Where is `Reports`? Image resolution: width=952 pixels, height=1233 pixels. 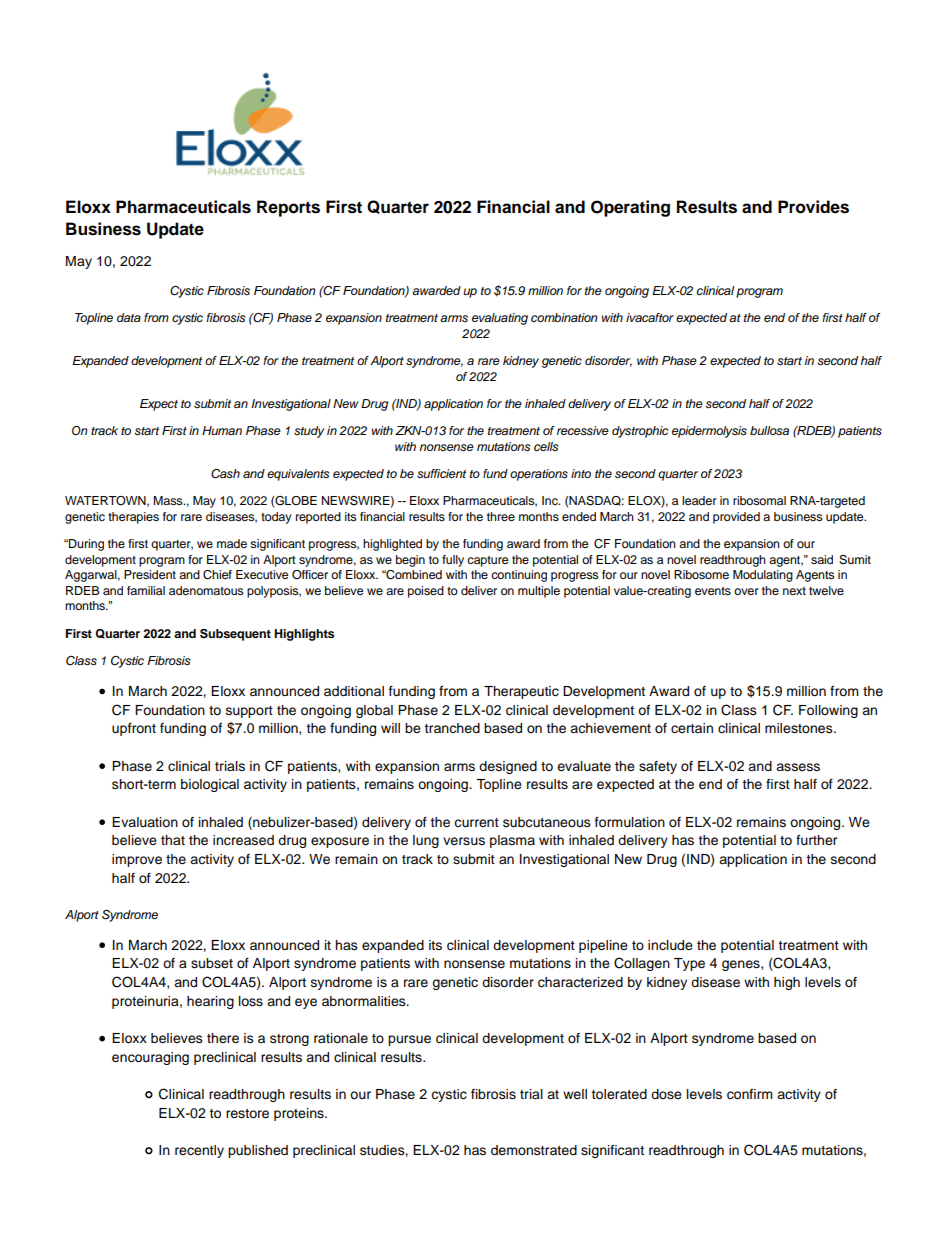 Reports is located at coordinates (288, 208).
